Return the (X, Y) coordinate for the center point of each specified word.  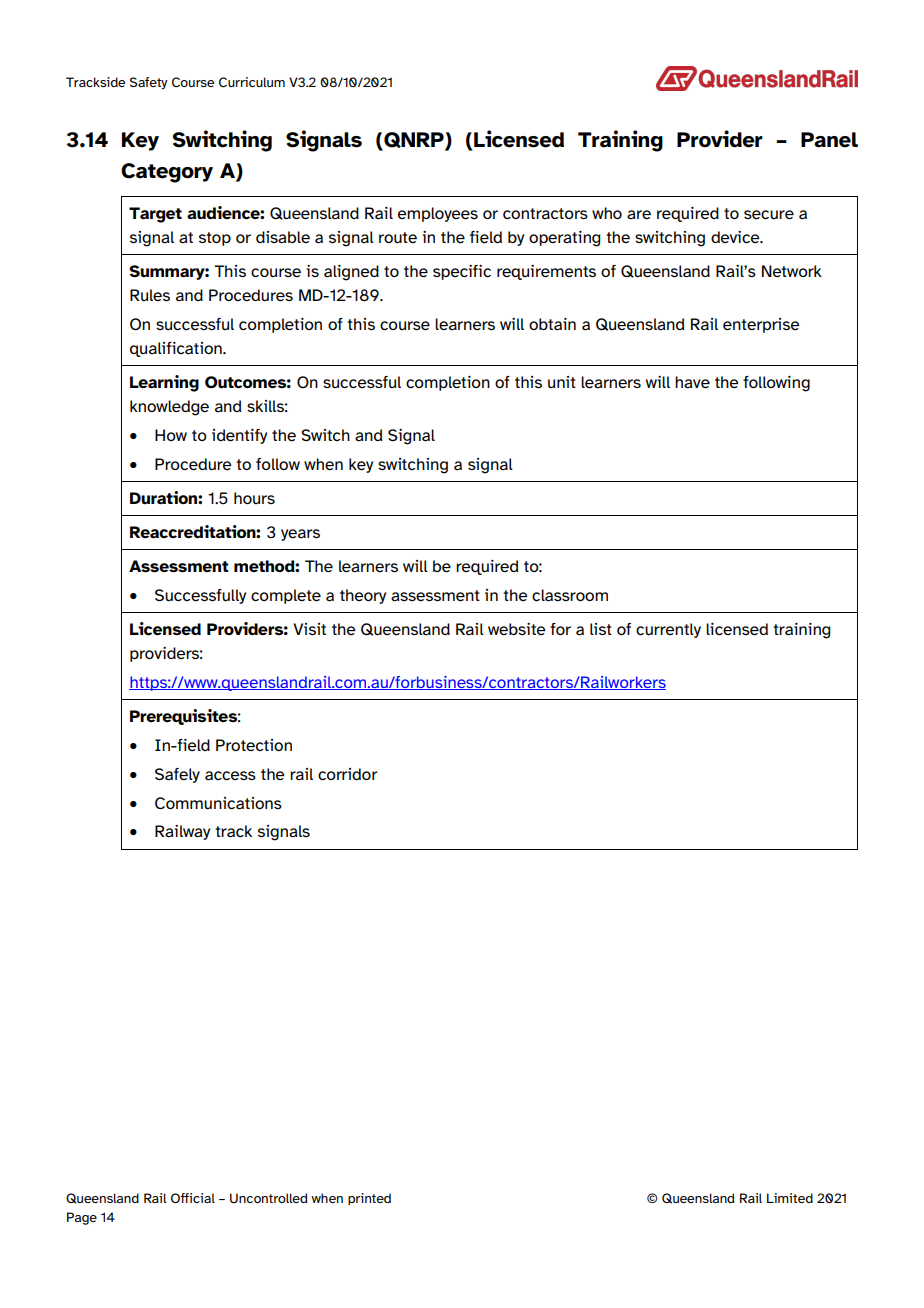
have (692, 382)
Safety (149, 83)
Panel (829, 140)
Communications (218, 803)
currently (668, 630)
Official (193, 1198)
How (171, 435)
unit (562, 382)
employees (438, 214)
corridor (347, 774)
